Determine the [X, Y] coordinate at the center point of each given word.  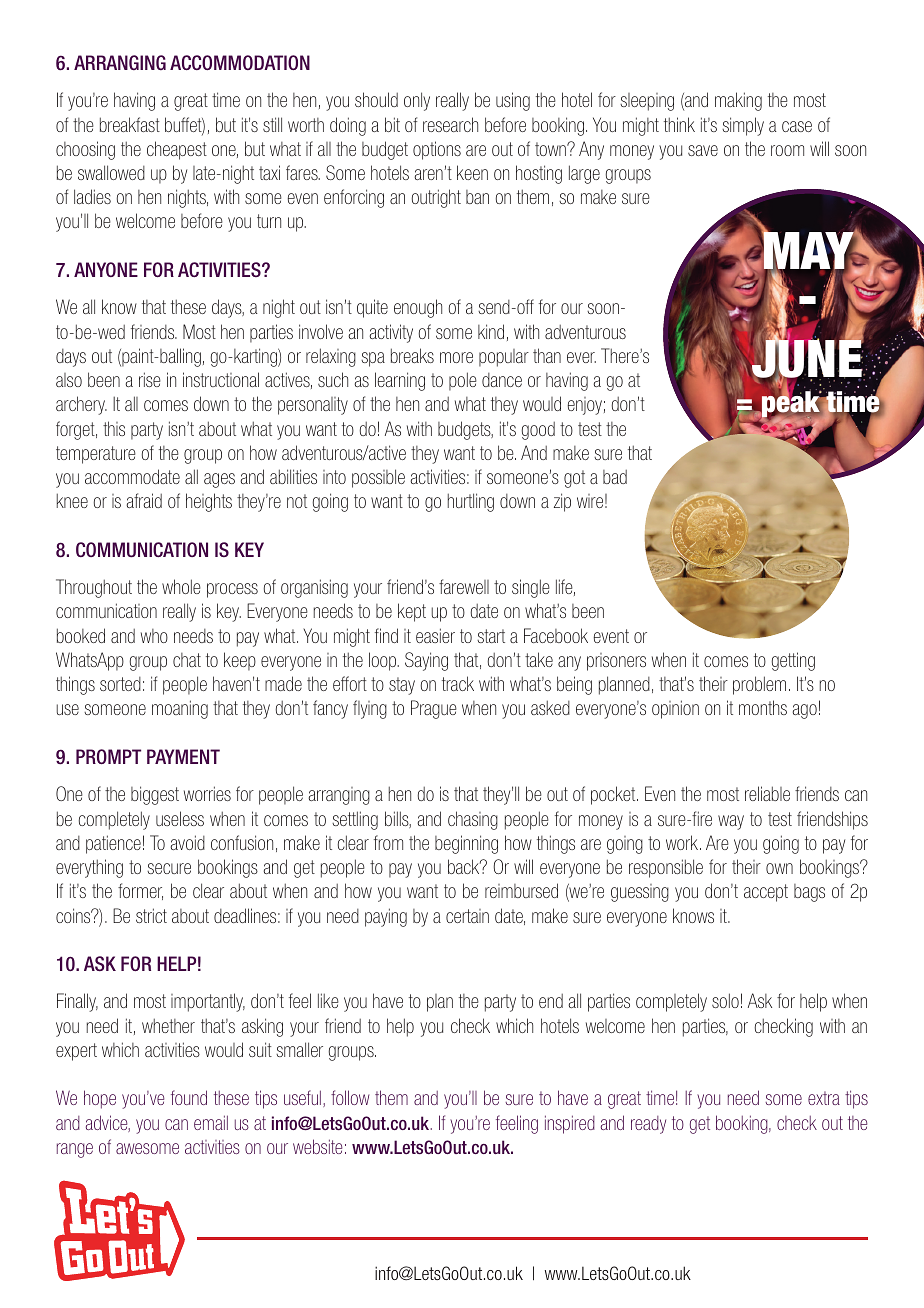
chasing [473, 820]
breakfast [130, 124]
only [417, 101]
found [189, 1097]
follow [350, 1097]
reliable [767, 793]
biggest [155, 795]
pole [463, 381]
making [738, 101]
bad [615, 477]
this [114, 428]
